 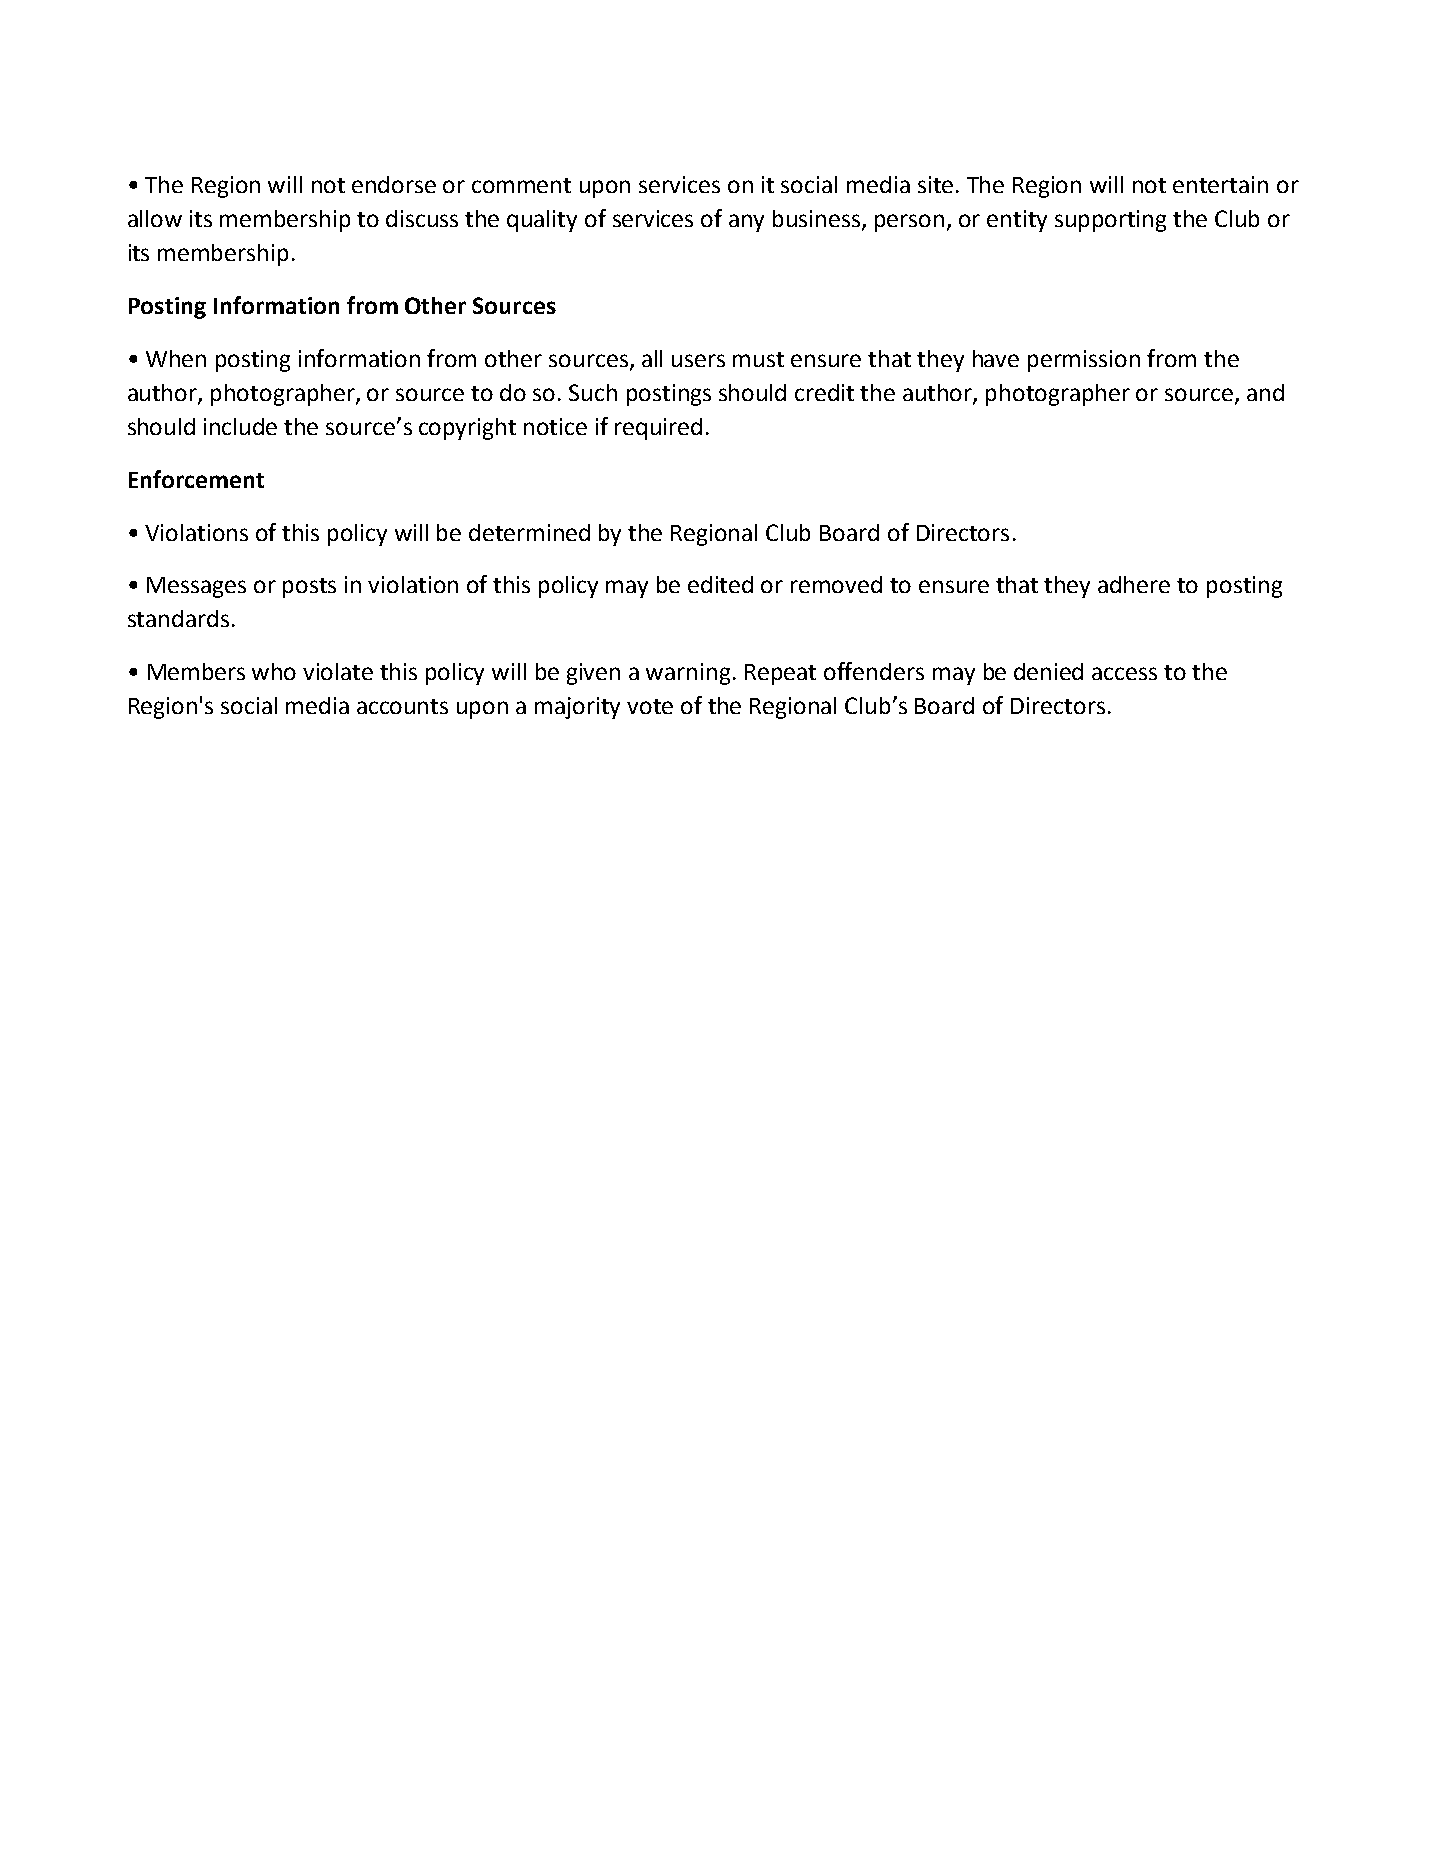 What do you see at coordinates (1110, 221) in the screenshot?
I see `supporting` at bounding box center [1110, 221].
